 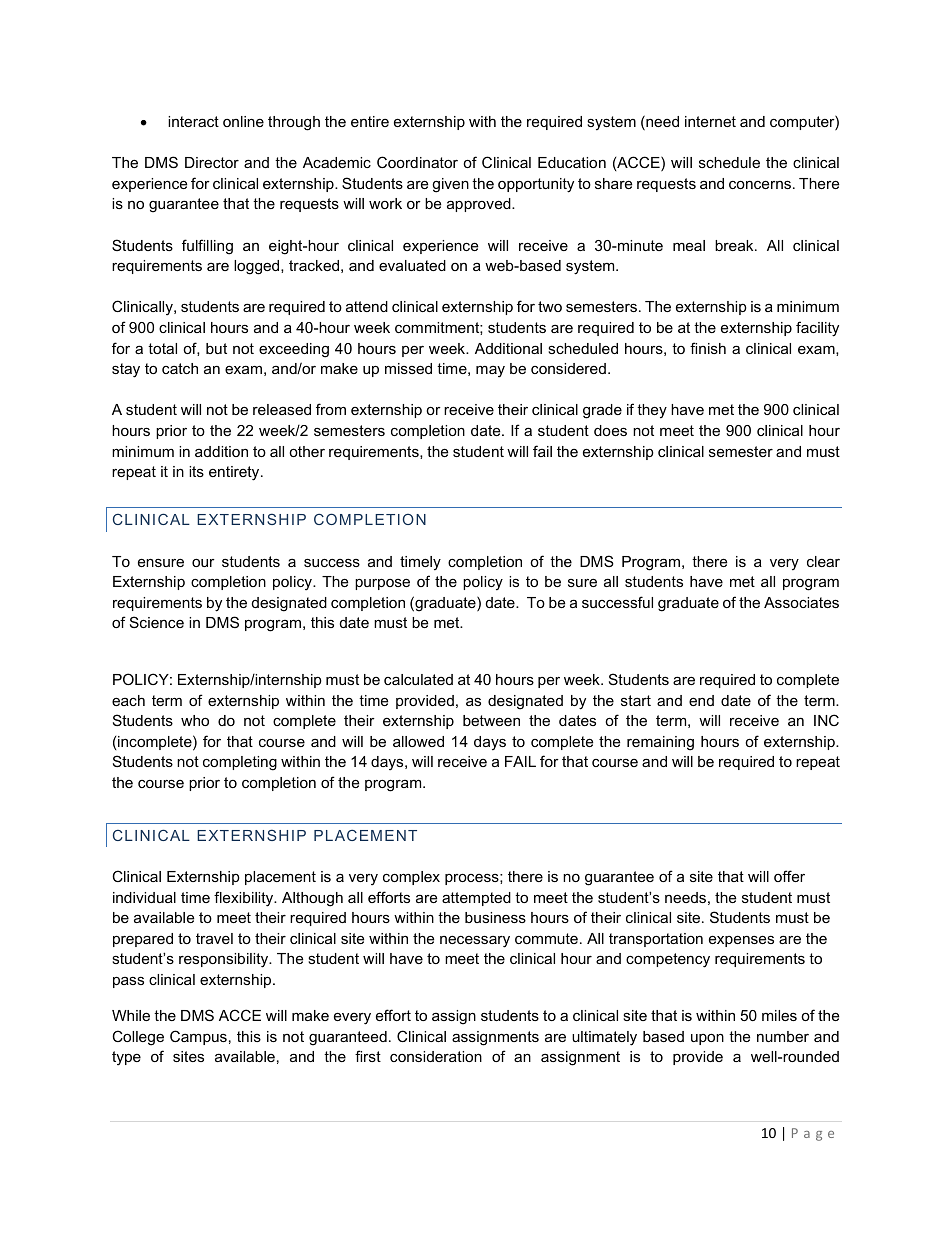 I want to click on between, so click(x=491, y=720).
